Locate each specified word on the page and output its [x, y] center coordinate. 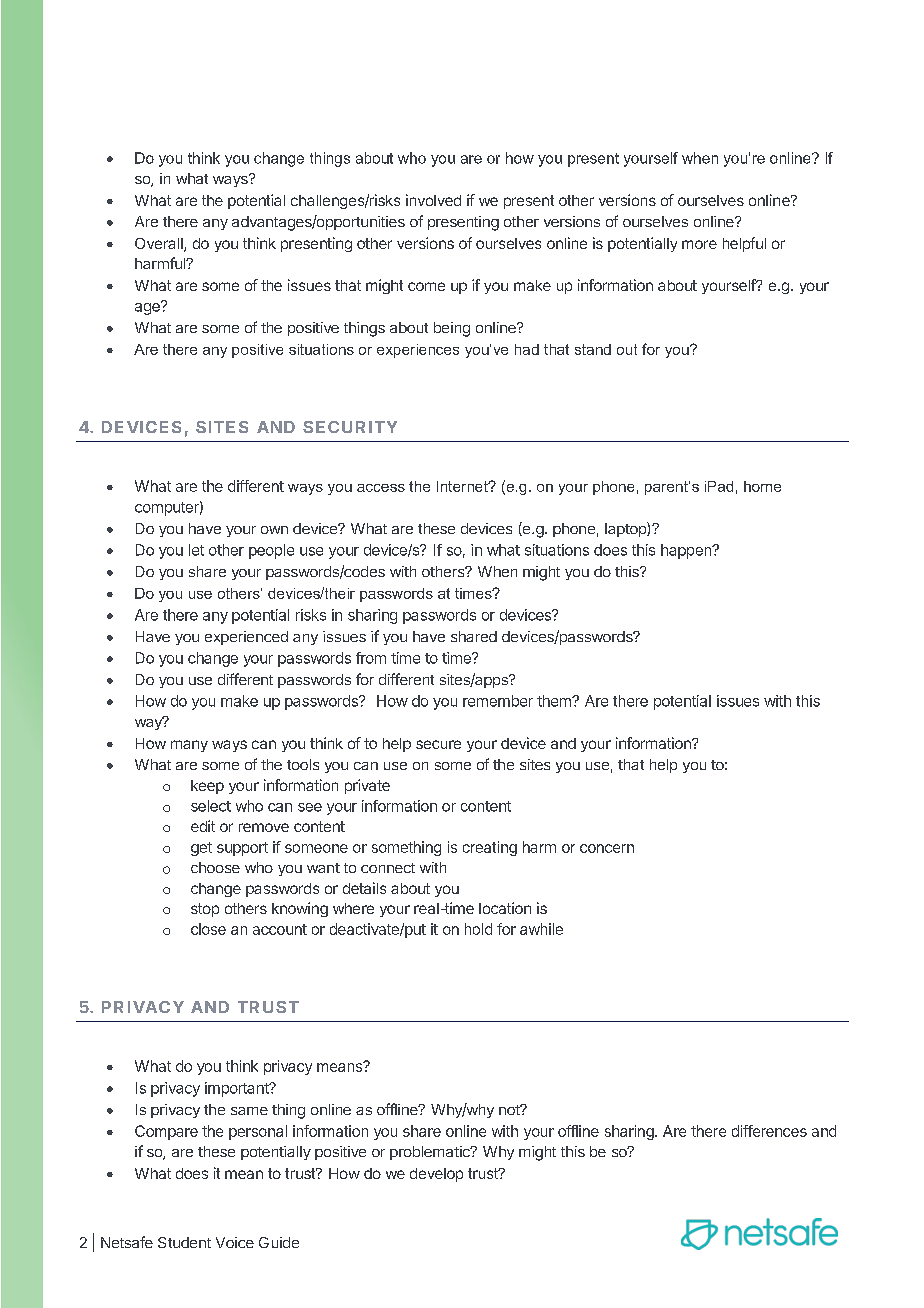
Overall [160, 245]
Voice [235, 1242]
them [555, 701]
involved [433, 200]
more [699, 244]
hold [478, 929]
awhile [541, 929]
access [381, 488]
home [762, 486]
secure [438, 744]
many [189, 746]
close [208, 929]
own [274, 530]
